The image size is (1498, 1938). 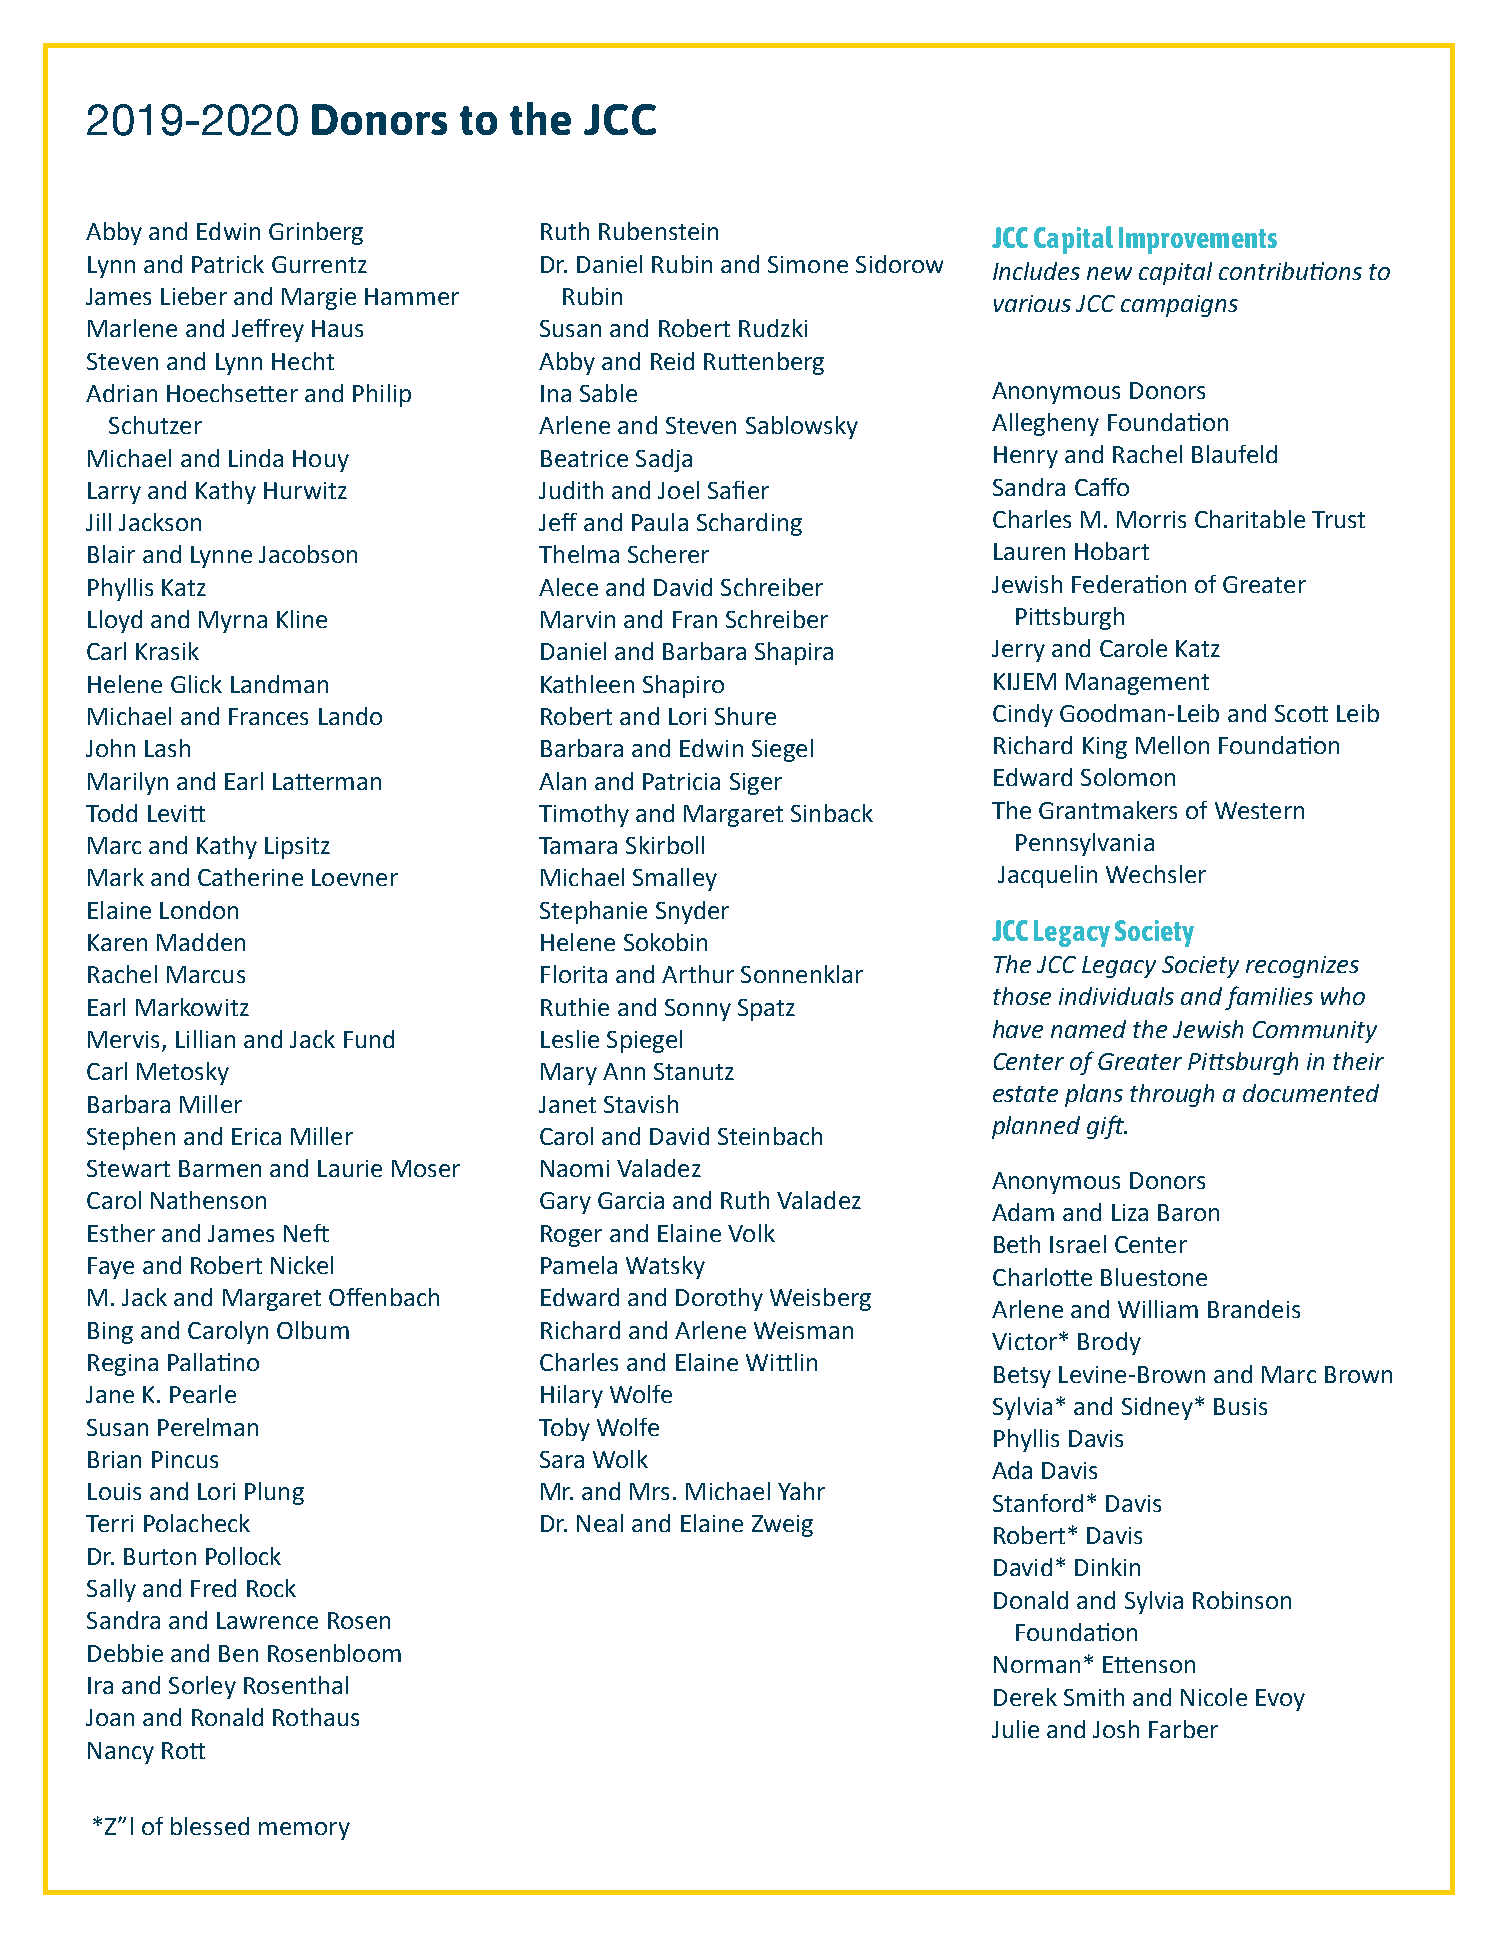 I want to click on Sonny, so click(x=698, y=1010).
